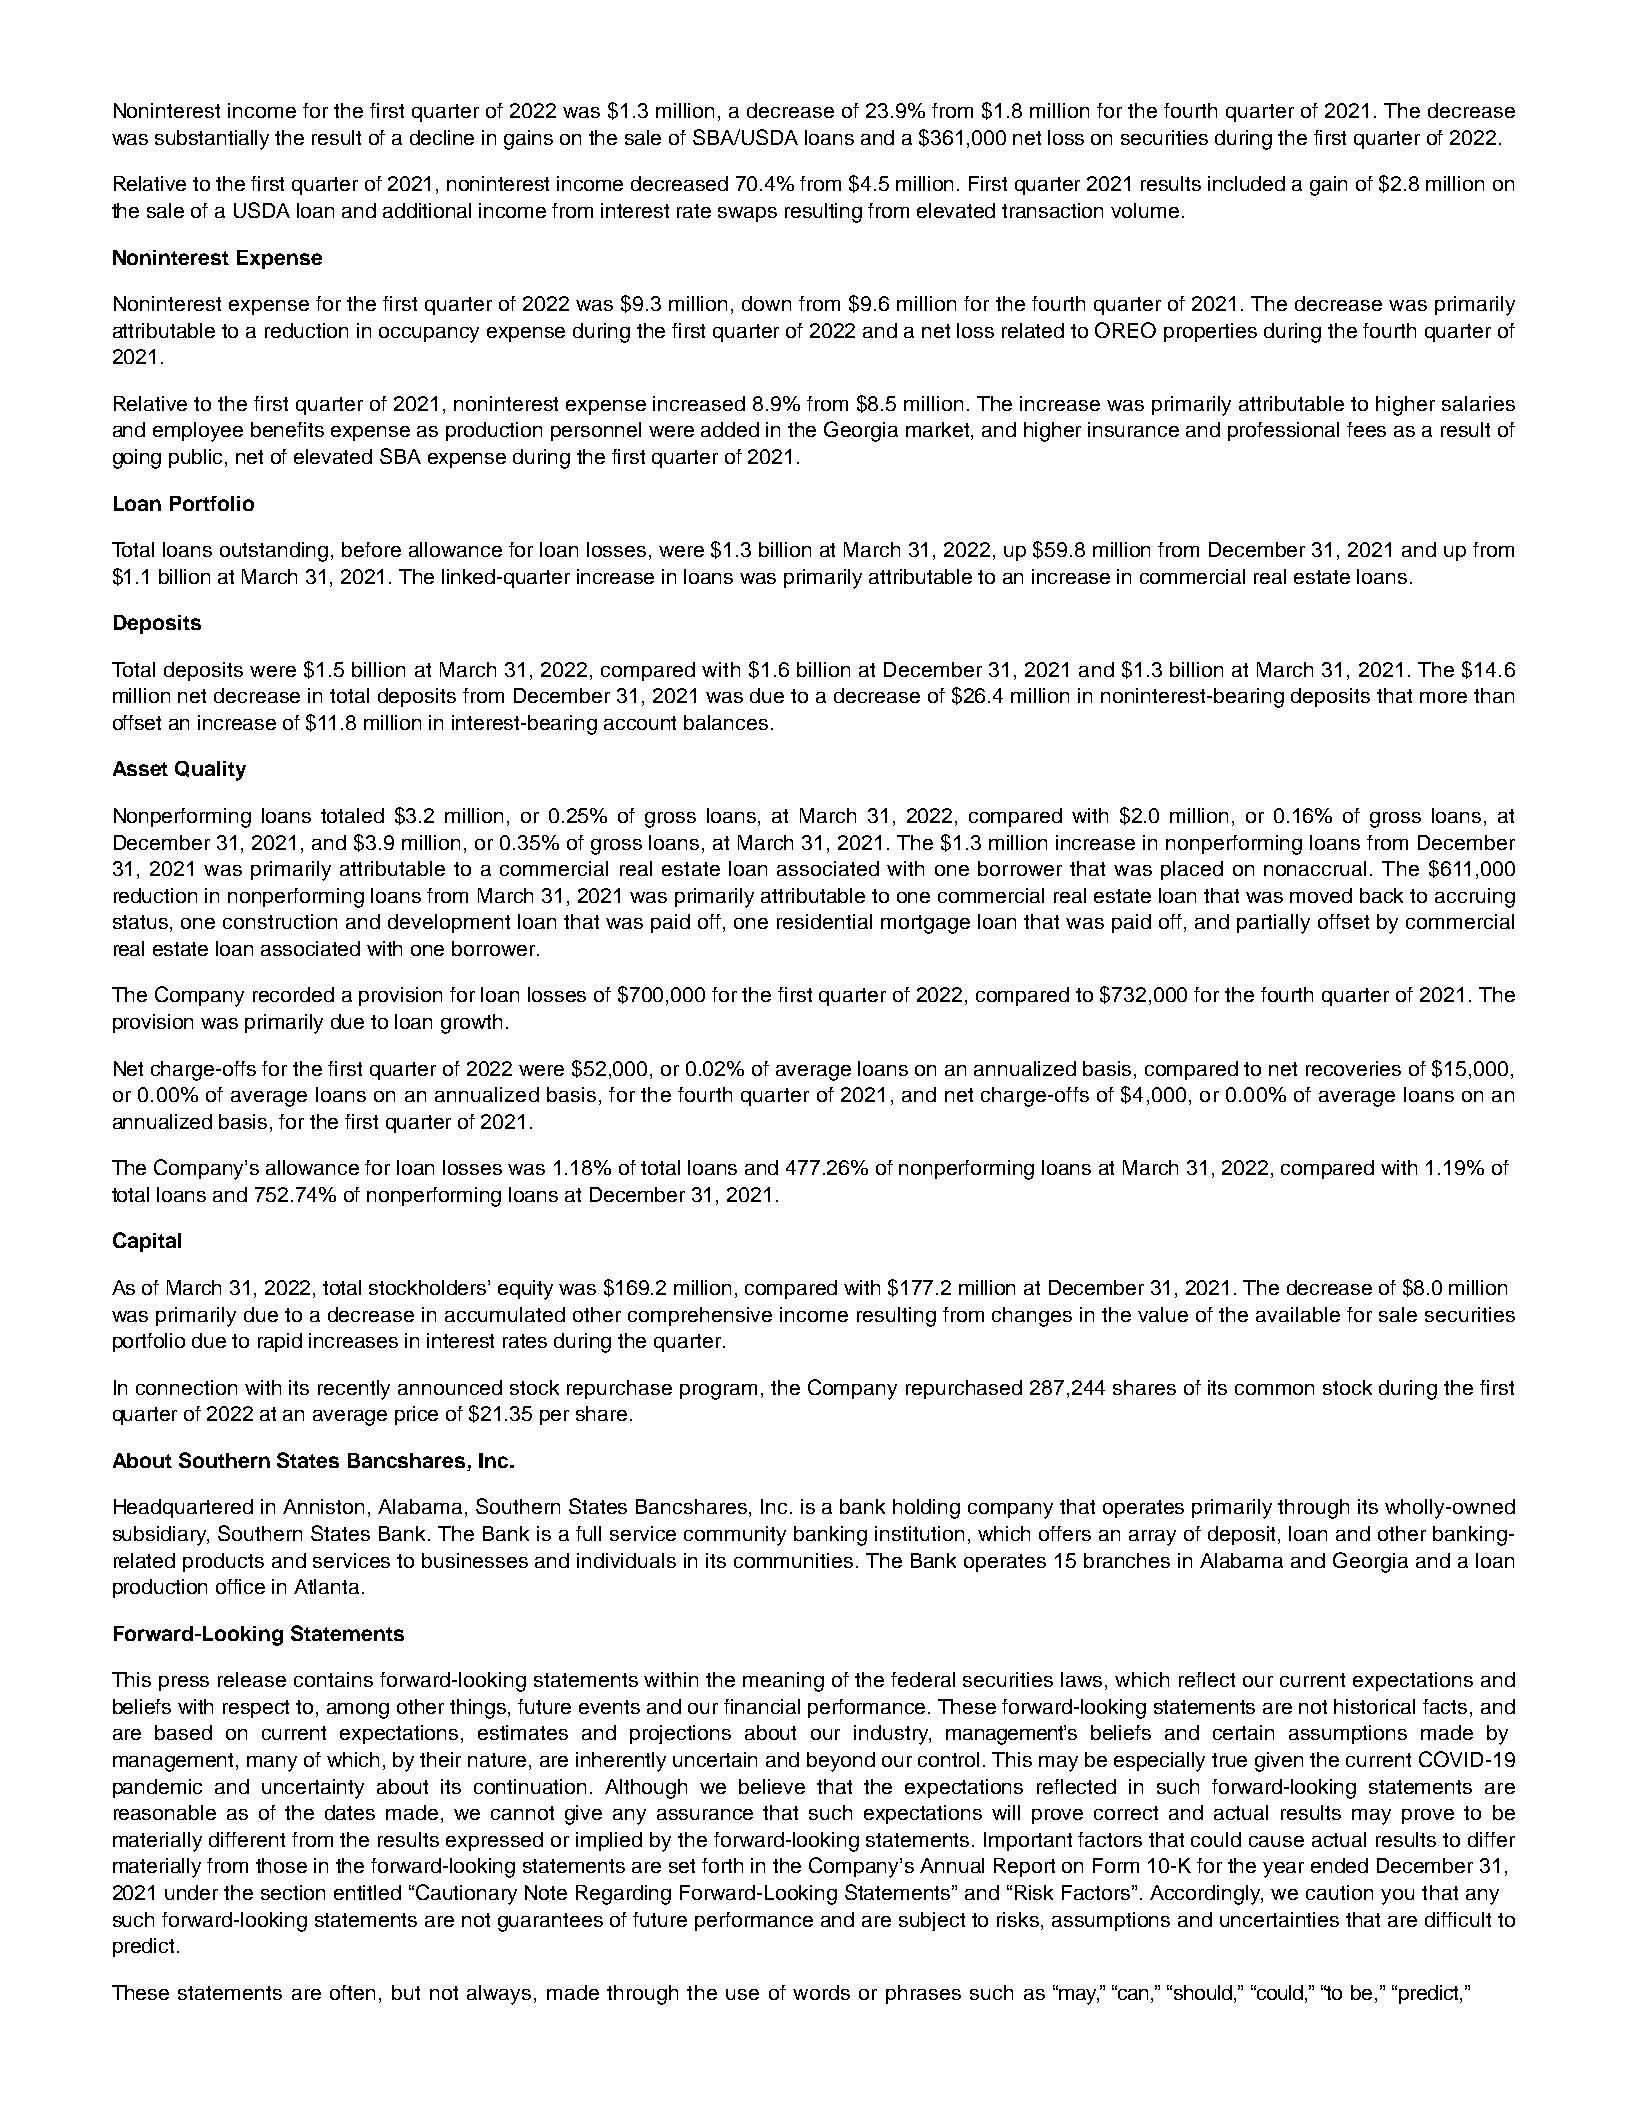 This page has width=1627, height=2106. I want to click on section, so click(293, 1892).
